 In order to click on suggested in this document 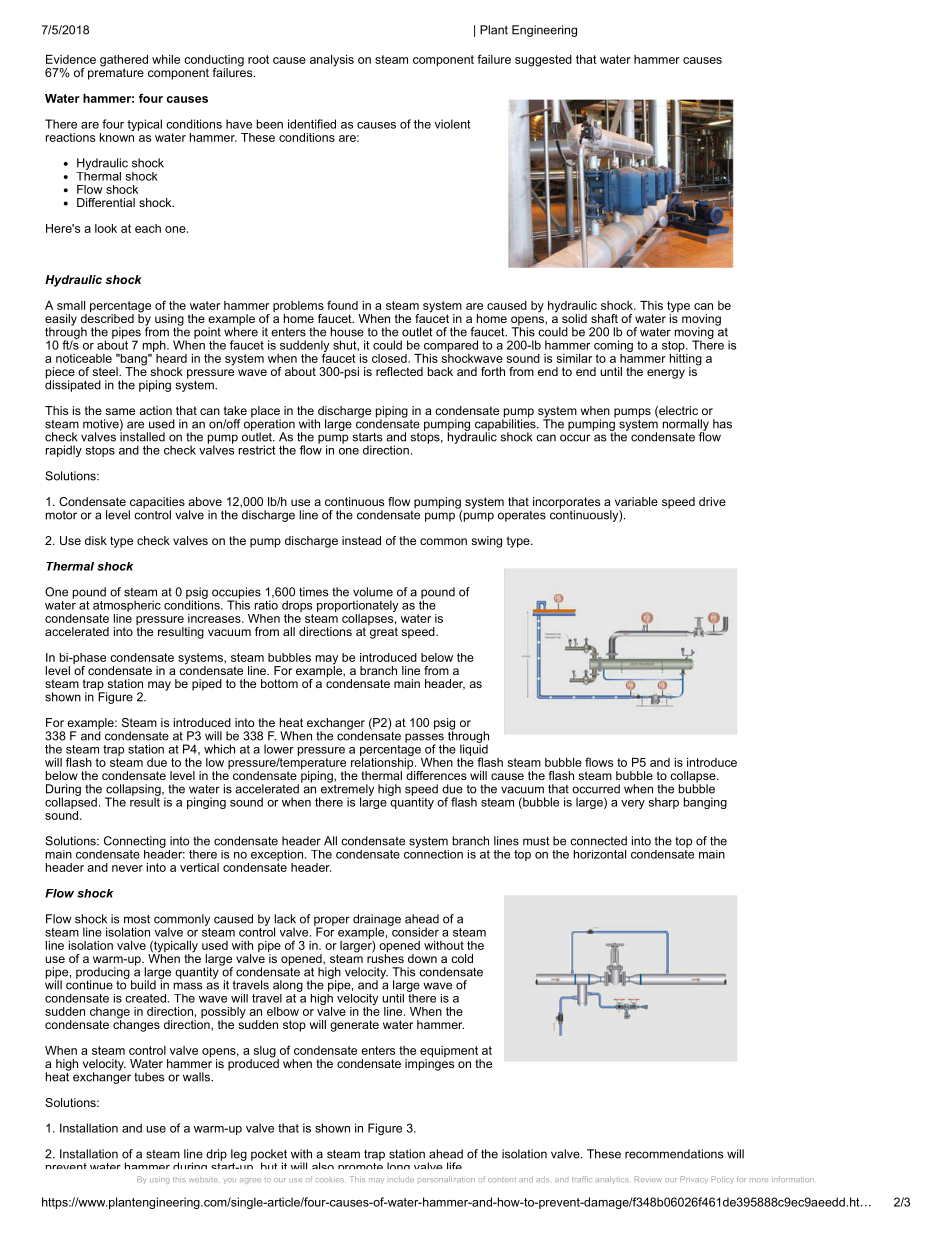, I will do `click(543, 61)`.
